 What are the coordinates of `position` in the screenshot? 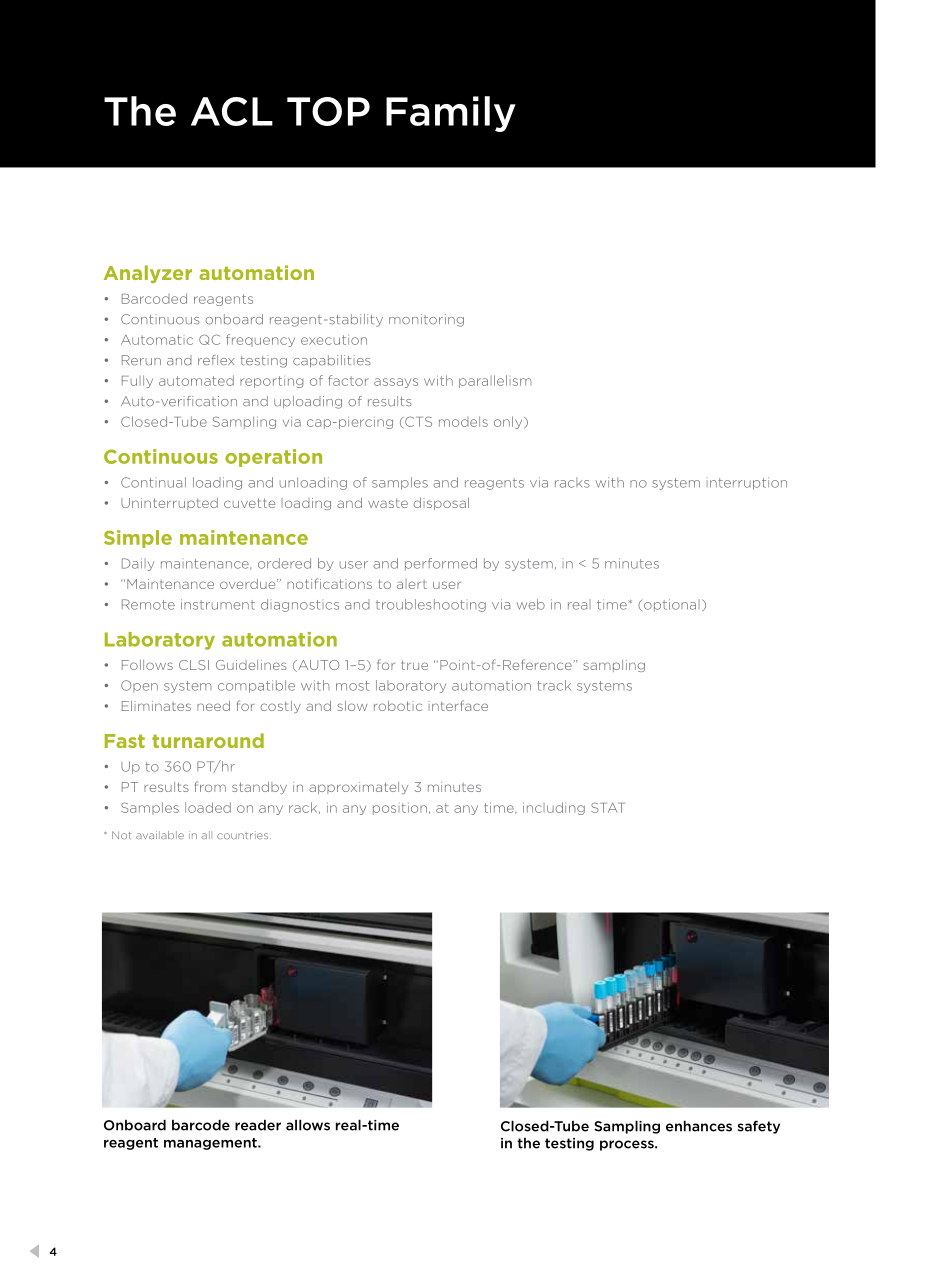 It's located at (400, 809).
